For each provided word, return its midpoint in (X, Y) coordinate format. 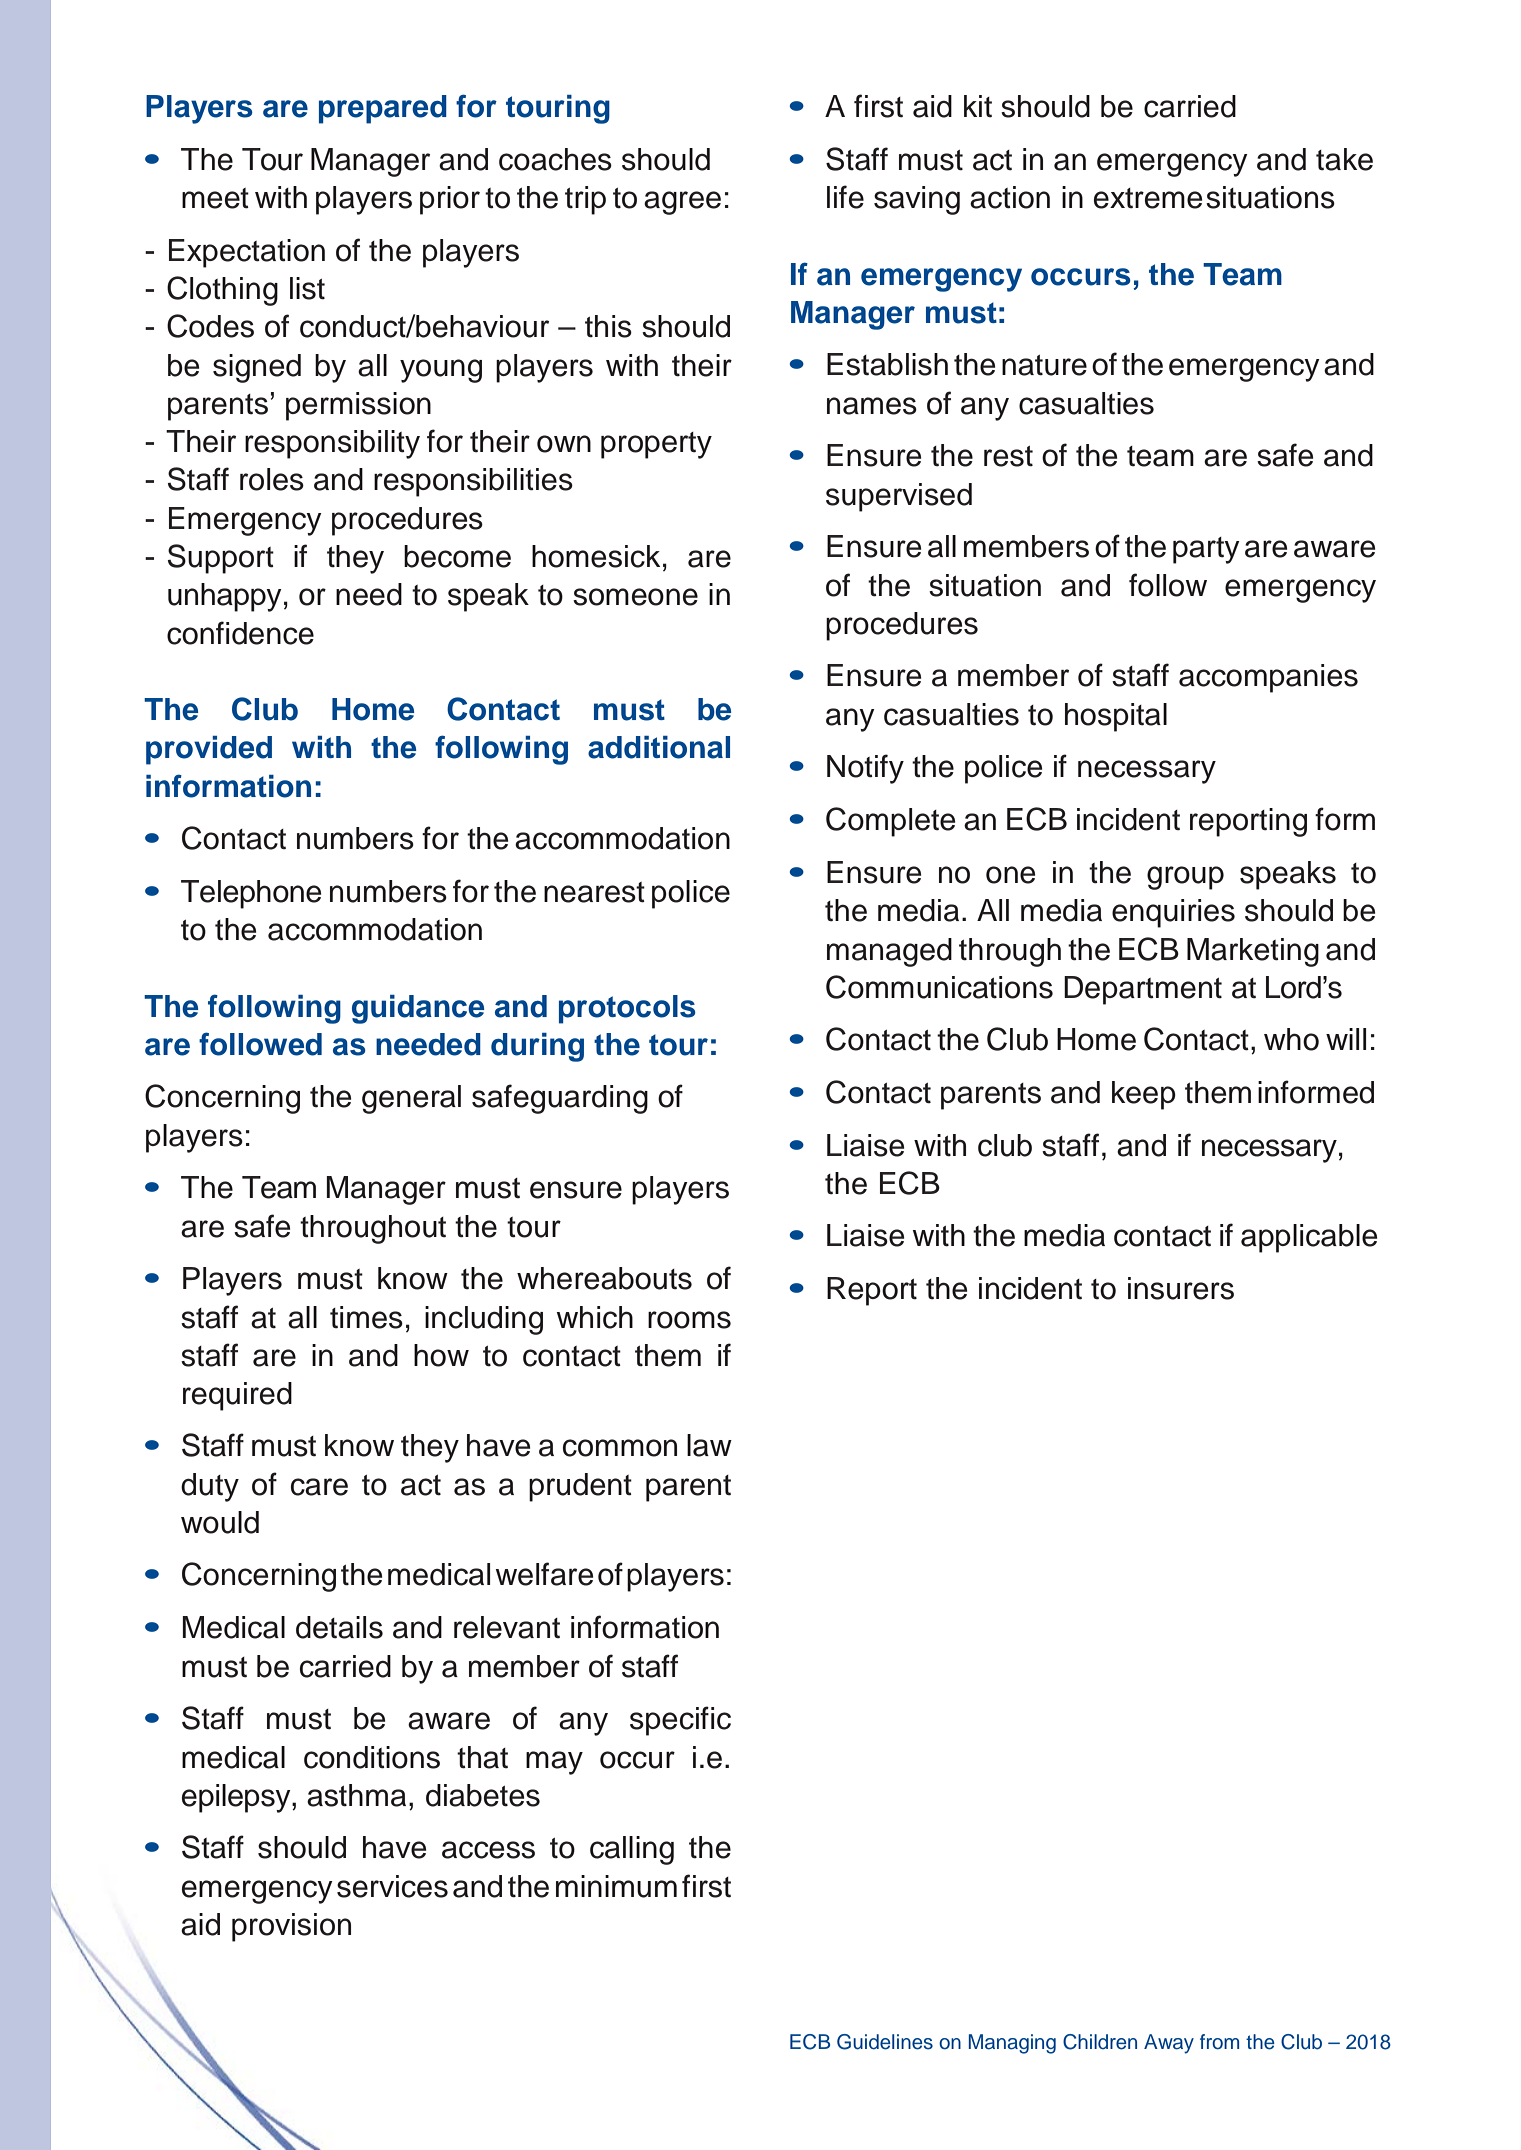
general (411, 1099)
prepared (383, 109)
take (1344, 159)
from (1219, 2042)
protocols (627, 1009)
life (845, 197)
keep (1144, 1095)
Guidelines (885, 2042)
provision (291, 1927)
